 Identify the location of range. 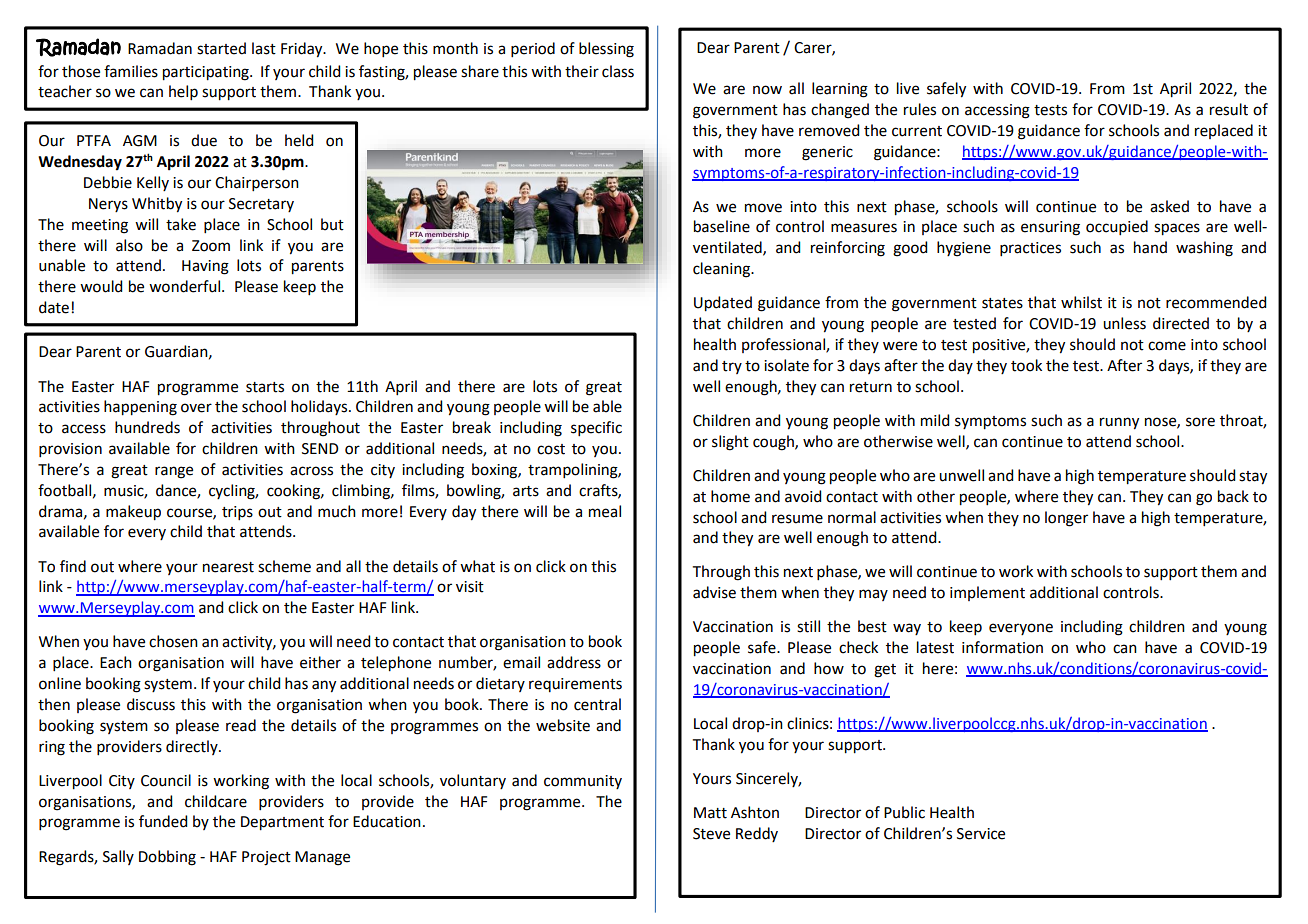
(174, 472).
